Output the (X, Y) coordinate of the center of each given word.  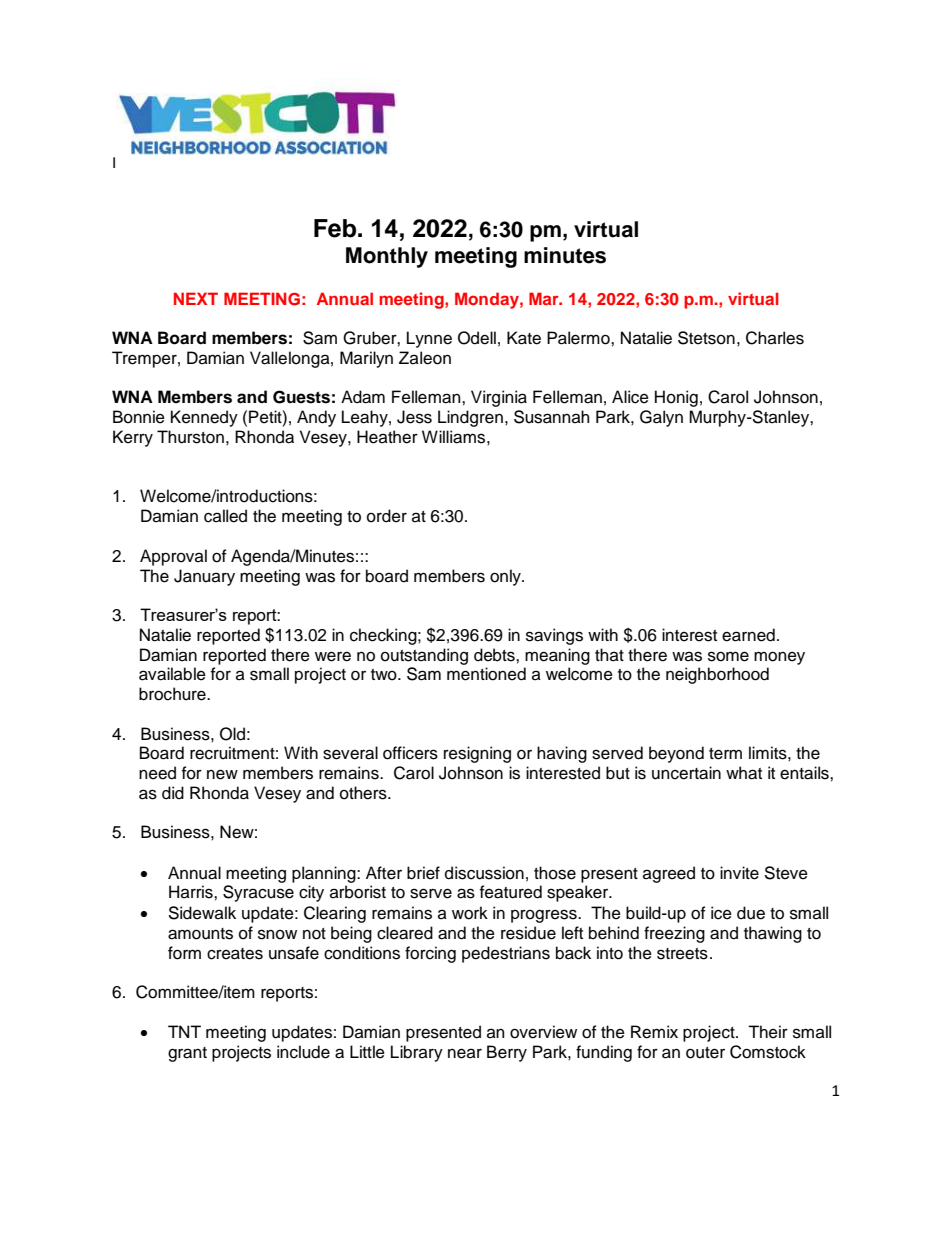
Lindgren (470, 418)
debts (495, 655)
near (465, 1053)
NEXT (196, 298)
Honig (676, 398)
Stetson (706, 338)
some (728, 656)
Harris (192, 892)
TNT (184, 1031)
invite (739, 873)
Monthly (387, 257)
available (172, 674)
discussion (484, 873)
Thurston (190, 437)
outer (705, 1053)
